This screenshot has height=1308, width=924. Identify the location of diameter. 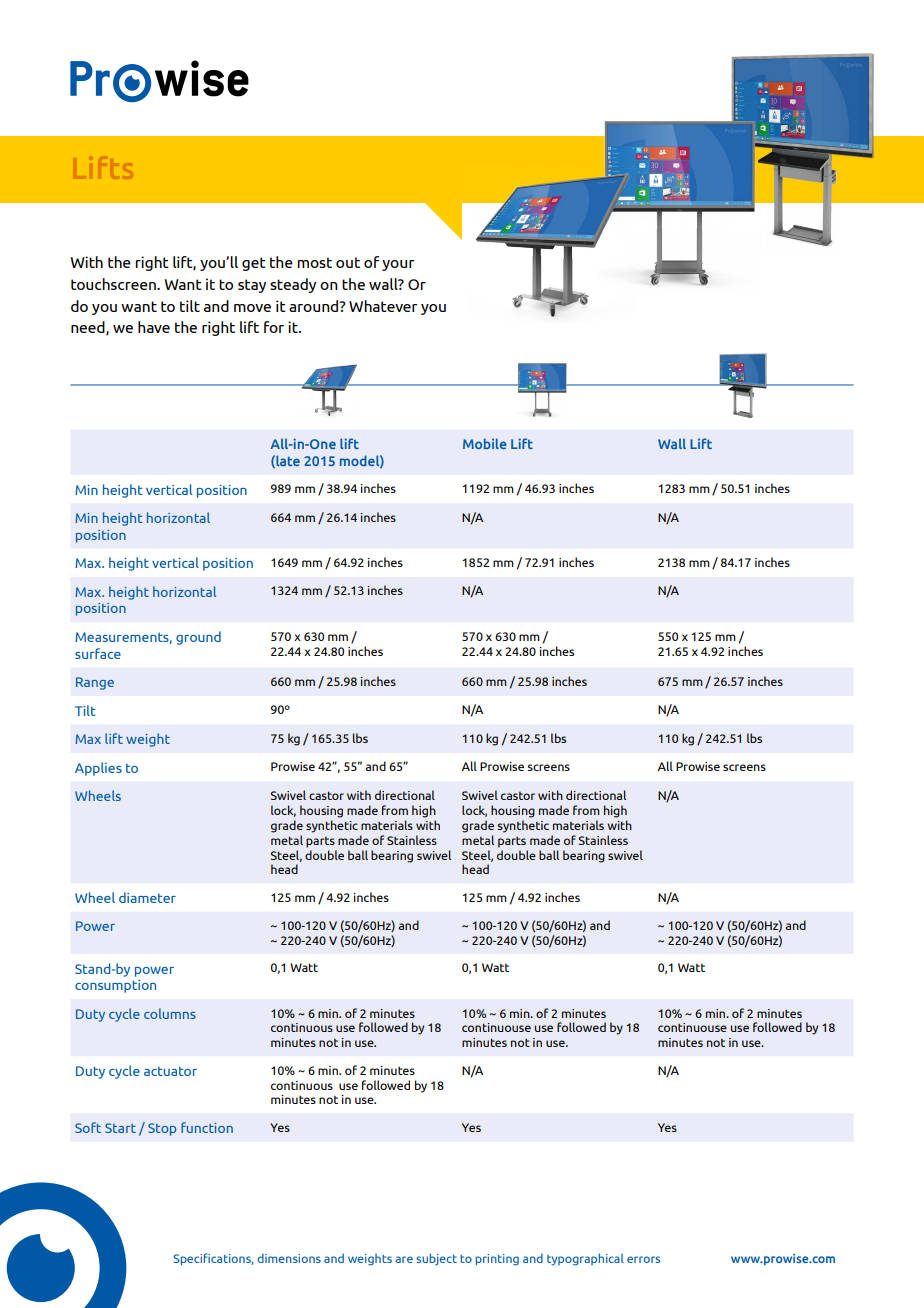
(147, 897).
